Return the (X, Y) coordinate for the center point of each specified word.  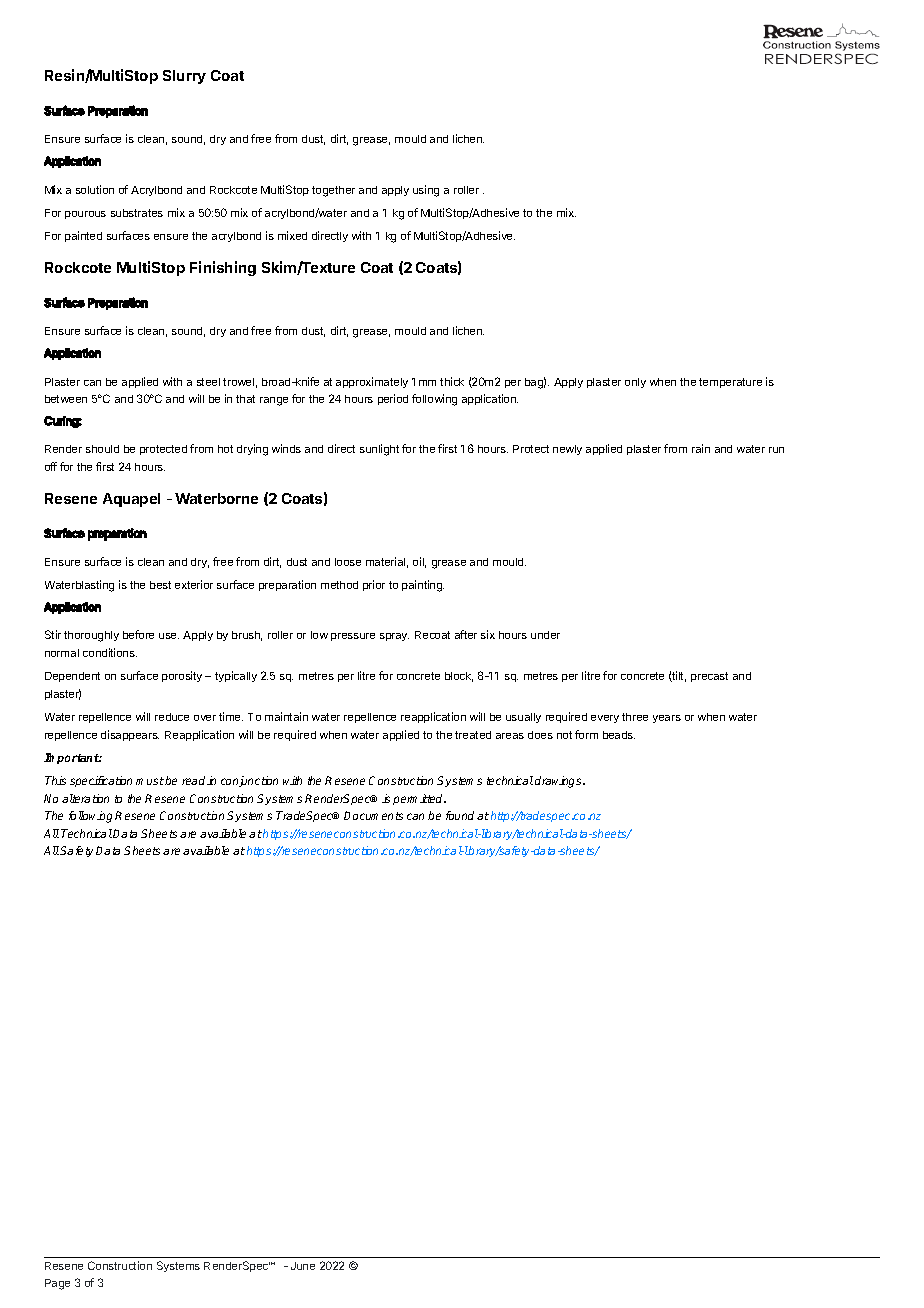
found (460, 815)
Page (57, 1284)
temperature (730, 383)
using (426, 191)
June (303, 1266)
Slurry (184, 77)
